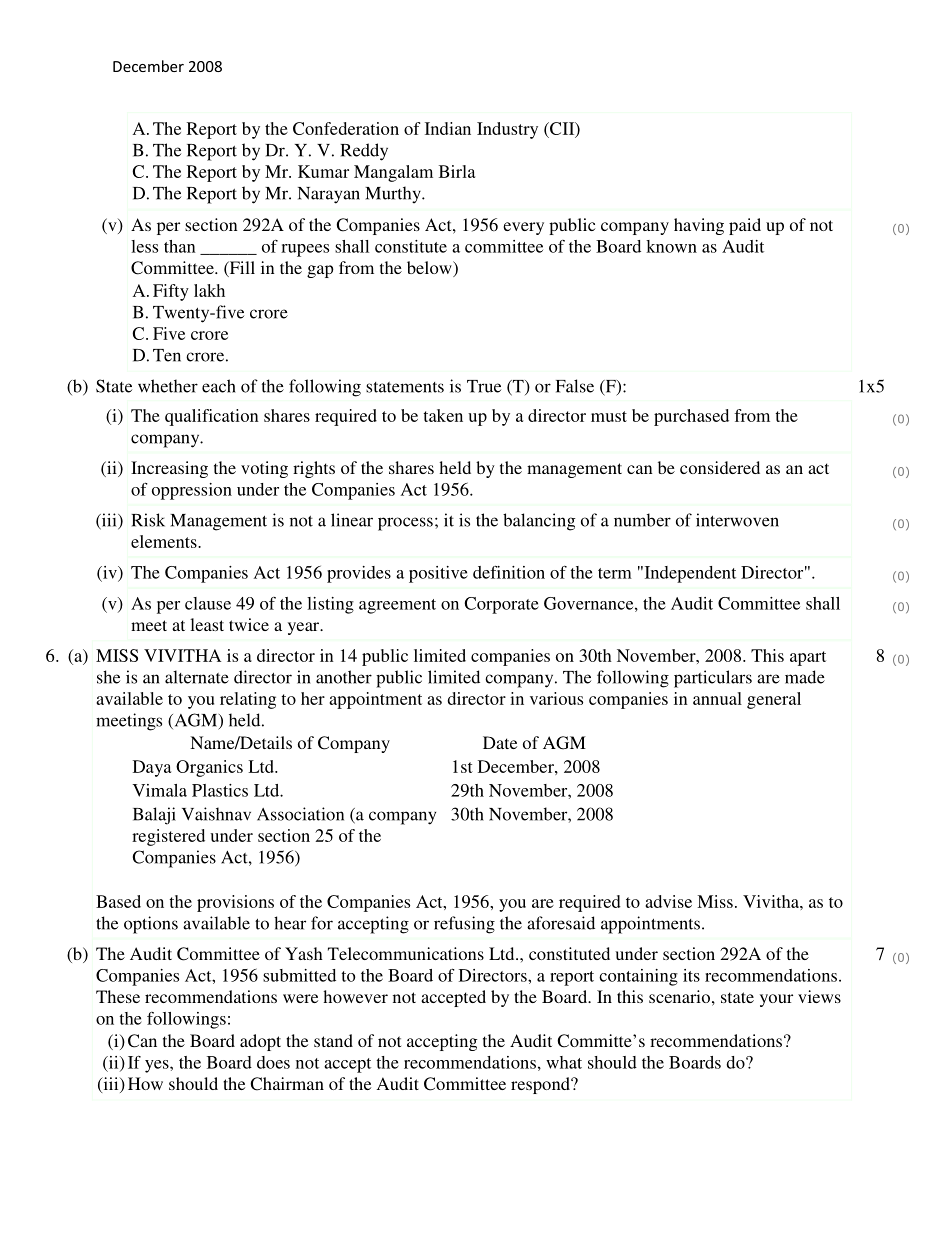 The width and height of the document is (952, 1233). Describe the element at coordinates (717, 698) in the document. I see `annual` at that location.
